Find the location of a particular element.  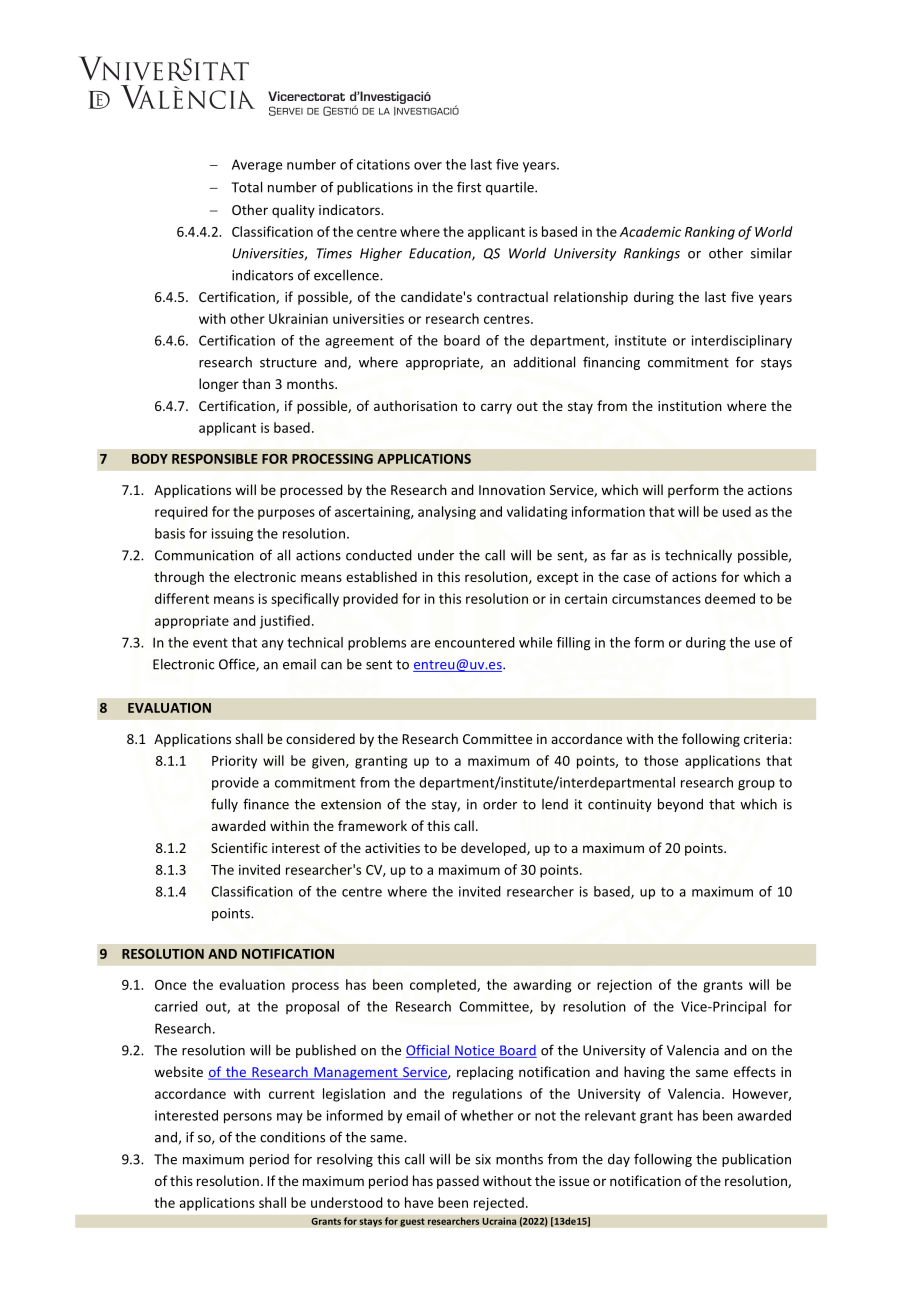

persons is located at coordinates (248, 1118).
